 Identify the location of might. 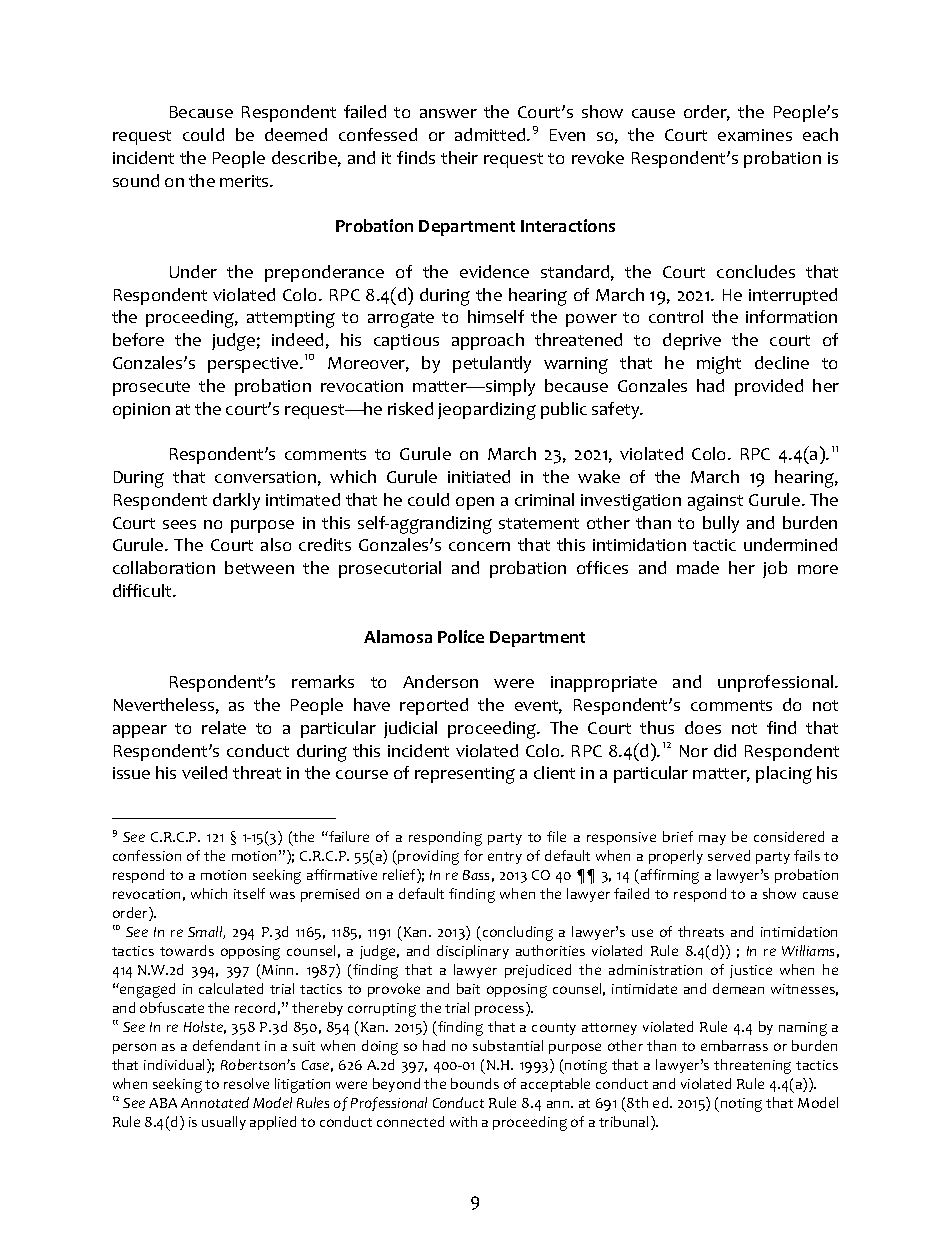
(719, 365).
